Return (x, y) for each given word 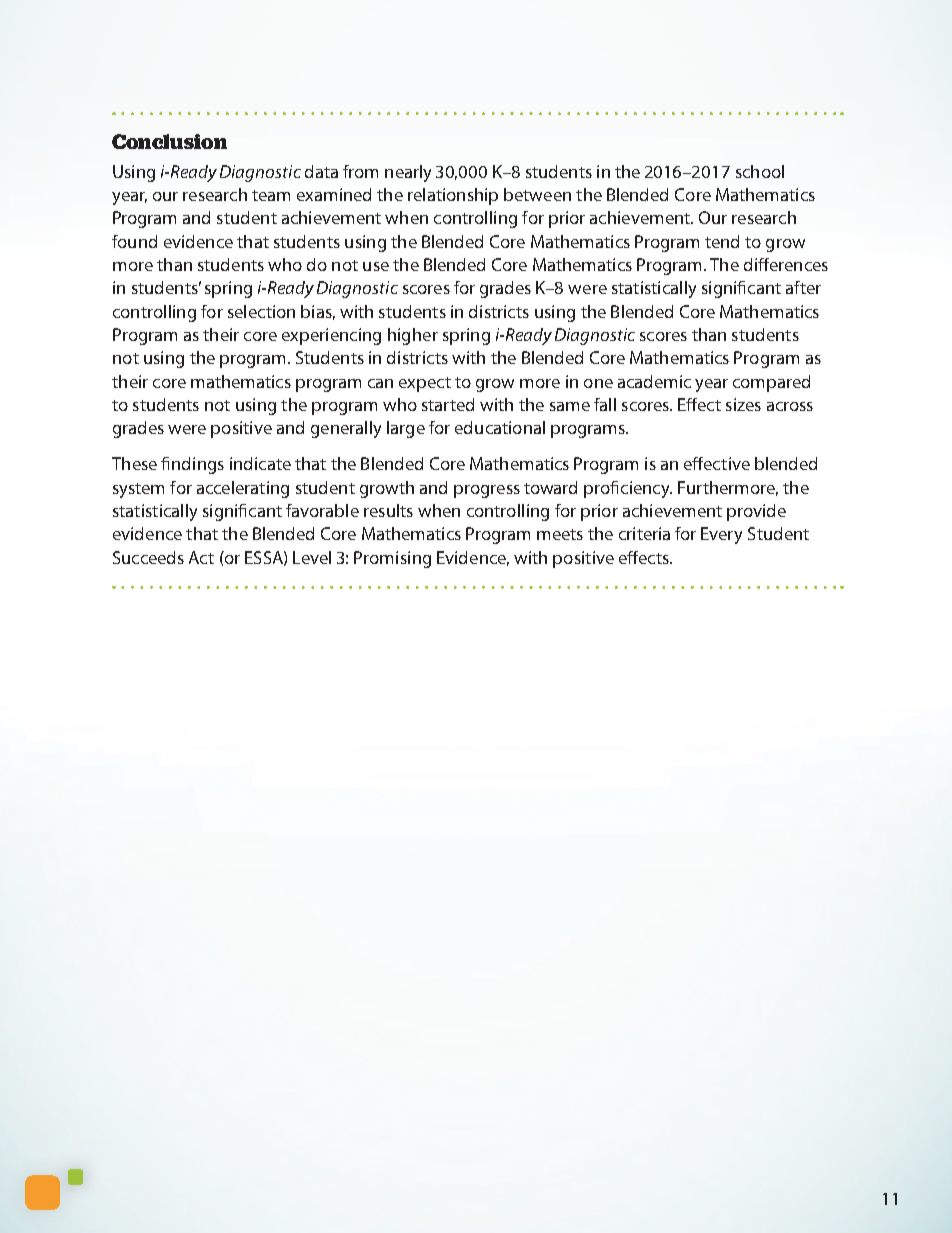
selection (261, 311)
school (760, 171)
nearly (408, 173)
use (376, 266)
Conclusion (169, 141)
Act (201, 557)
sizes (743, 404)
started (448, 404)
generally (346, 429)
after (803, 287)
